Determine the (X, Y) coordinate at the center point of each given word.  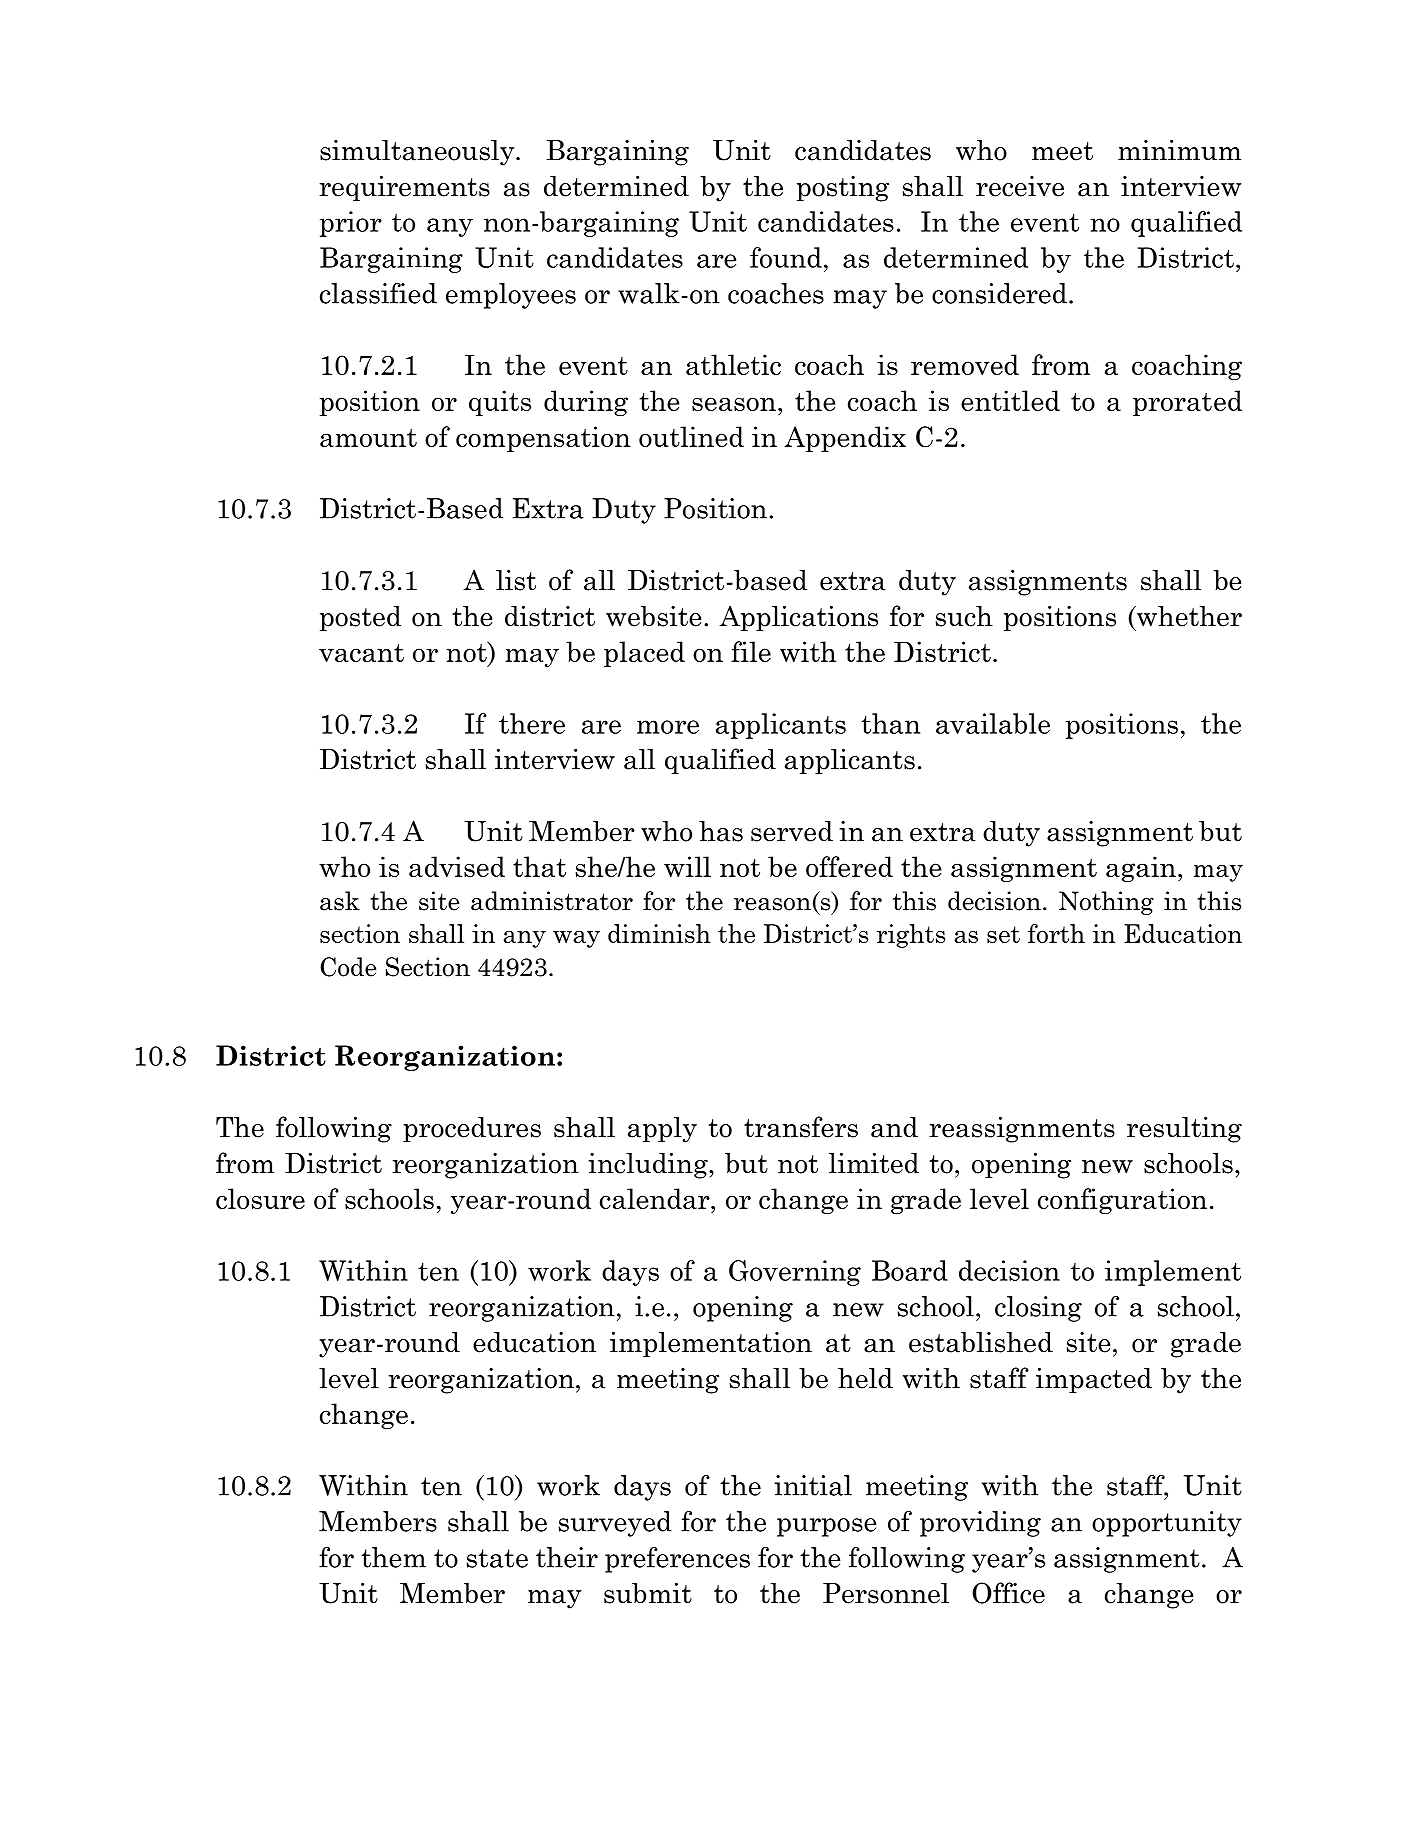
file (751, 651)
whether (1188, 616)
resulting (1184, 1130)
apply (662, 1130)
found (786, 257)
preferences (677, 1560)
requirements (404, 188)
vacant (361, 653)
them (393, 1557)
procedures (472, 1129)
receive (1020, 186)
